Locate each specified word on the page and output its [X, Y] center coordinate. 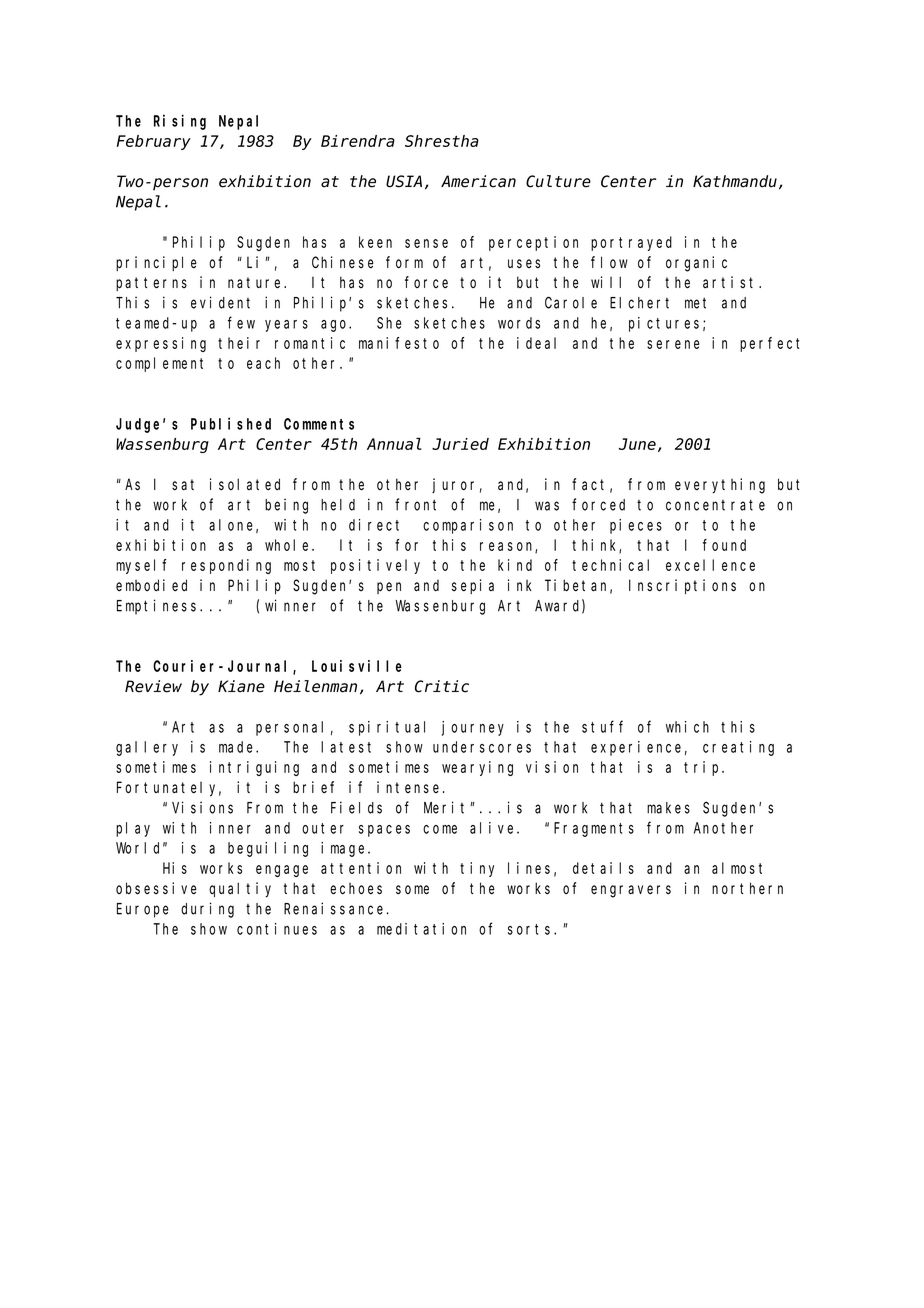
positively [375, 566]
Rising [180, 122]
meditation [421, 929]
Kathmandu [735, 181]
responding [226, 566]
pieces [636, 526]
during [207, 910]
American [478, 181]
